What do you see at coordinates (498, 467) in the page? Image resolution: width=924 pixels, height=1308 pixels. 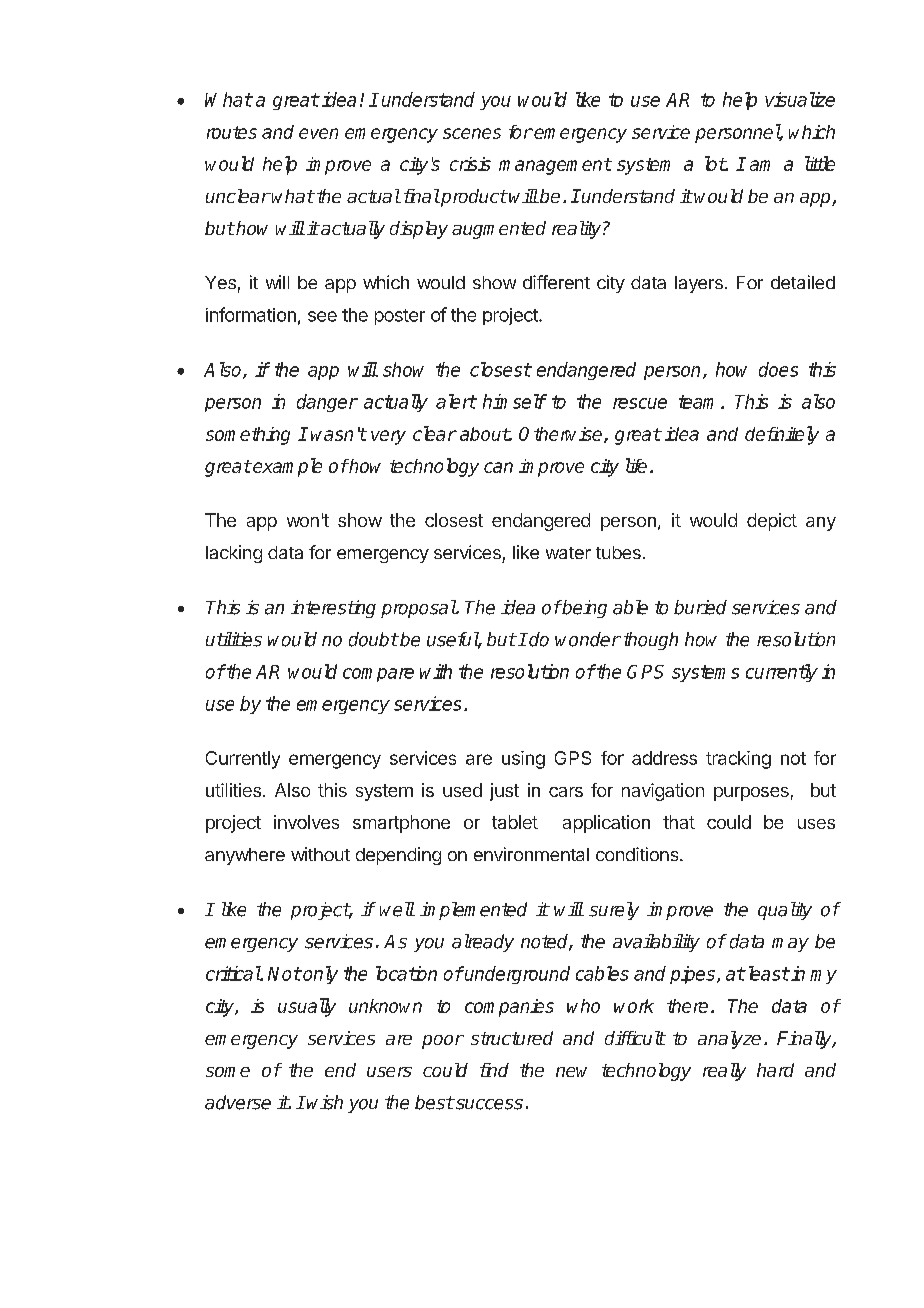 I see `can` at bounding box center [498, 467].
